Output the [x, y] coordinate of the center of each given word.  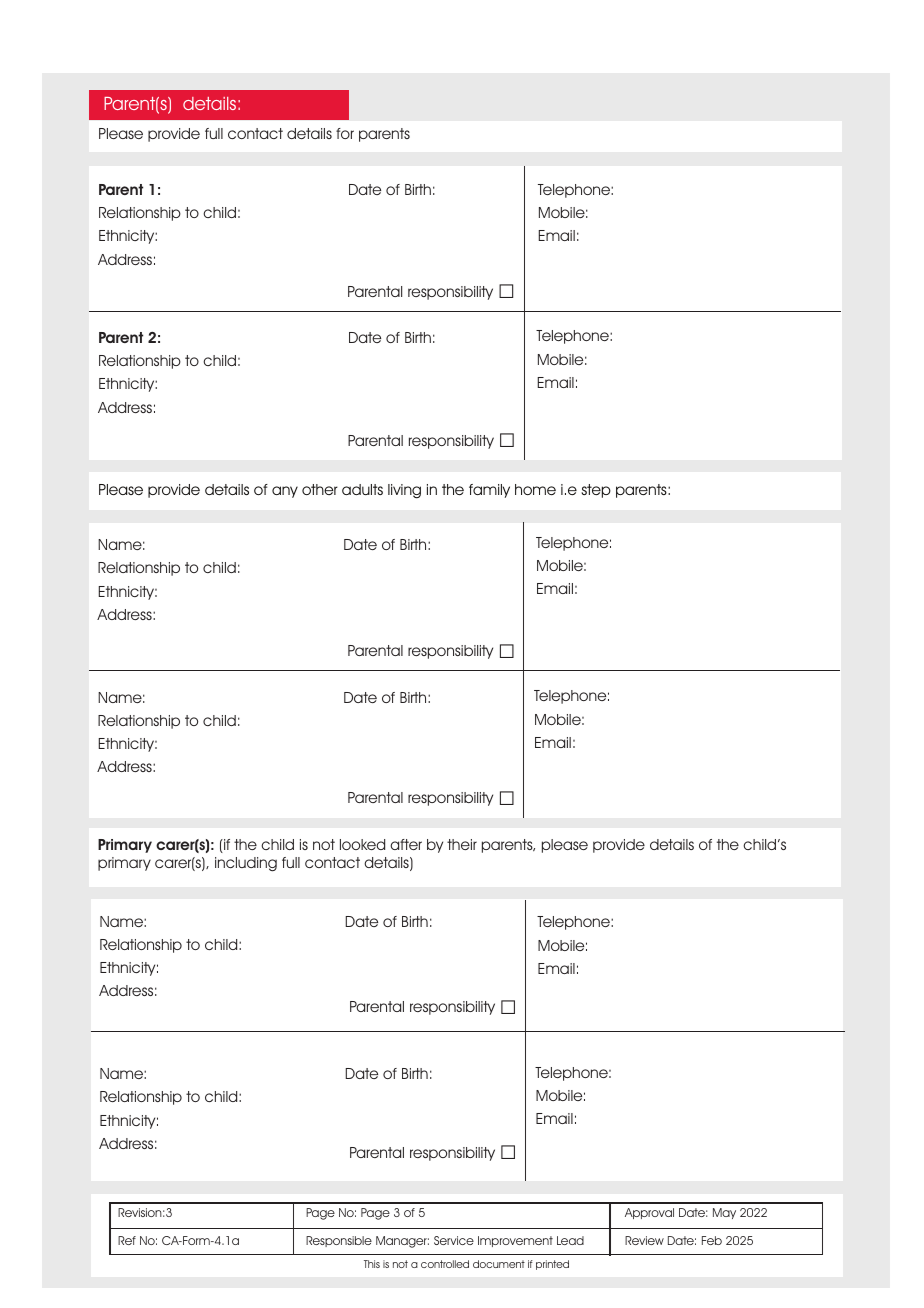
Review [644, 1240]
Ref [127, 1240]
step [596, 491]
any [285, 492]
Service [454, 1240]
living [404, 491]
